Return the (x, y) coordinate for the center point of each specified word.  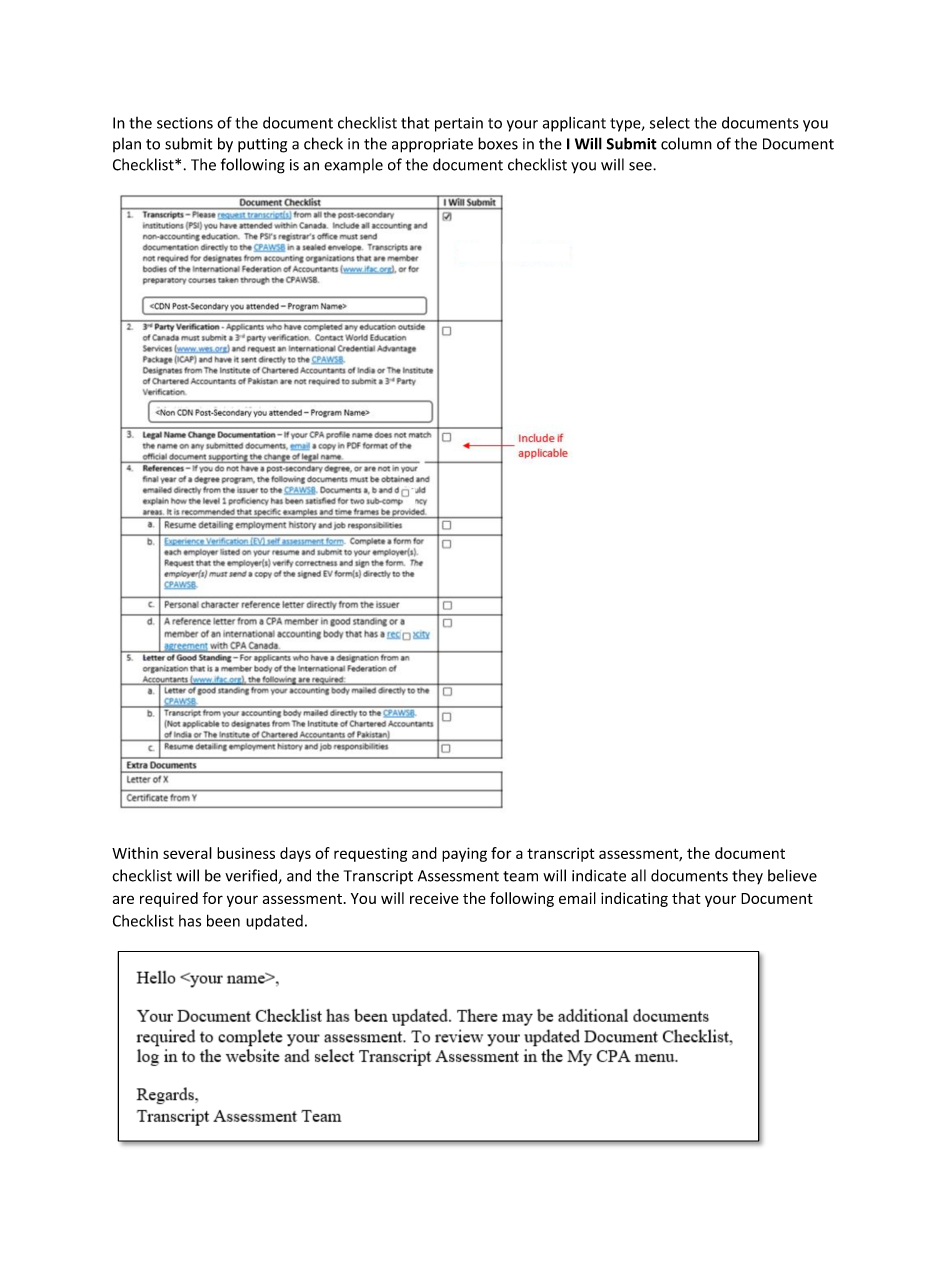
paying (464, 854)
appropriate (432, 145)
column (686, 143)
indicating (634, 899)
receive (434, 898)
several (187, 853)
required (169, 899)
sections (185, 123)
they (747, 877)
